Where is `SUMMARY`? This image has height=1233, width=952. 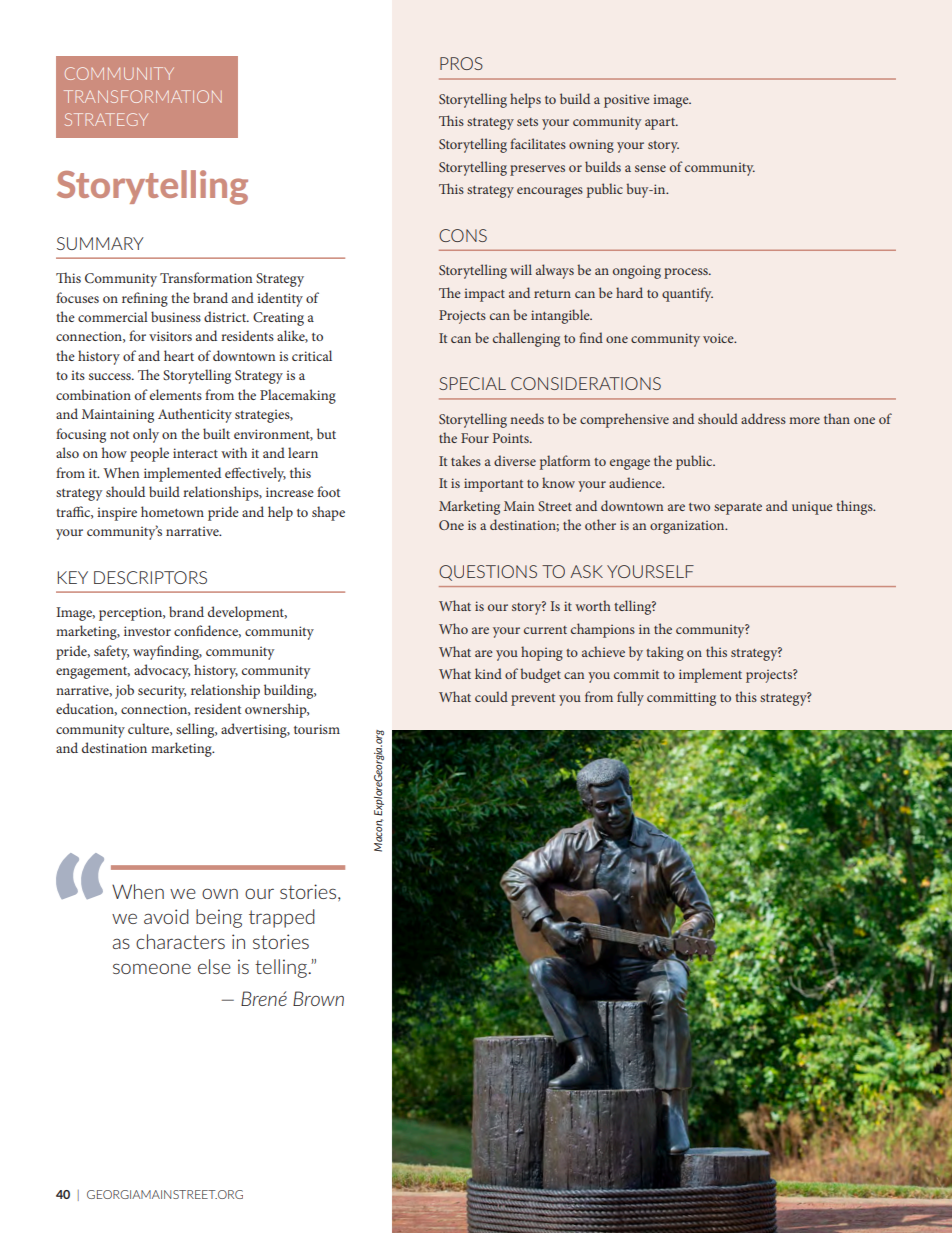 SUMMARY is located at coordinates (100, 243).
